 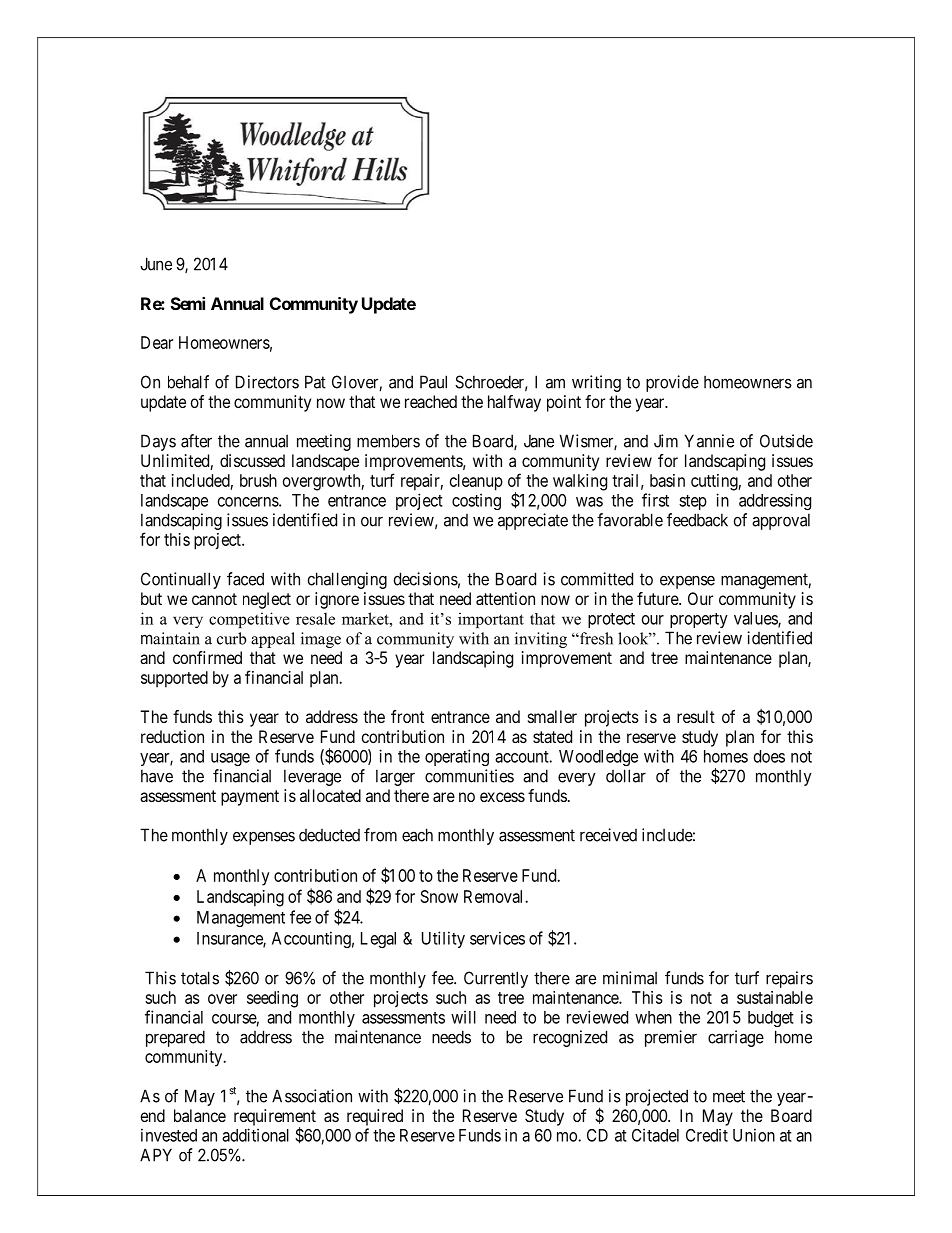 I want to click on additional, so click(x=255, y=1135).
